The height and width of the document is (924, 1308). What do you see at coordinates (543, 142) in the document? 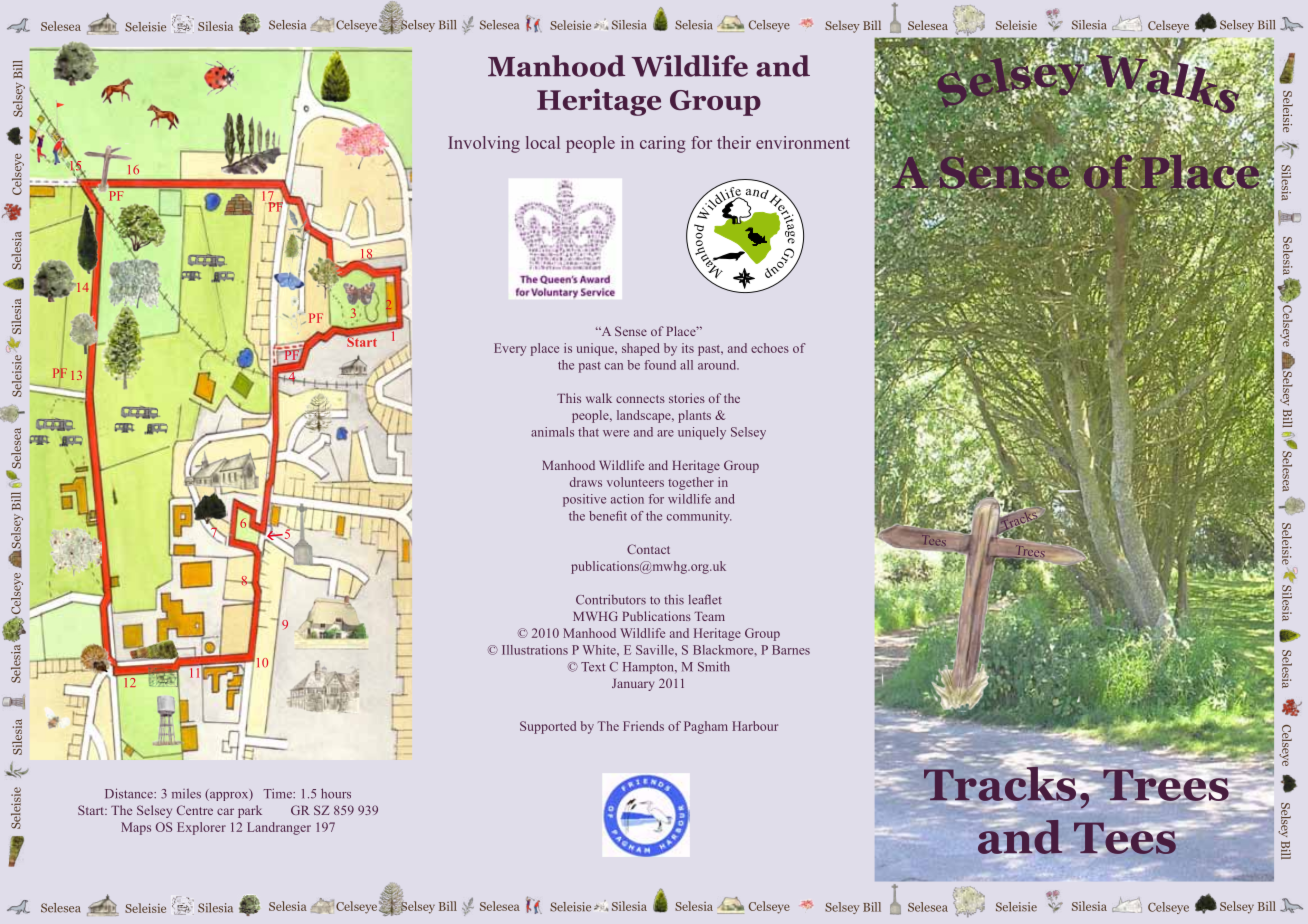
I see `local` at bounding box center [543, 142].
